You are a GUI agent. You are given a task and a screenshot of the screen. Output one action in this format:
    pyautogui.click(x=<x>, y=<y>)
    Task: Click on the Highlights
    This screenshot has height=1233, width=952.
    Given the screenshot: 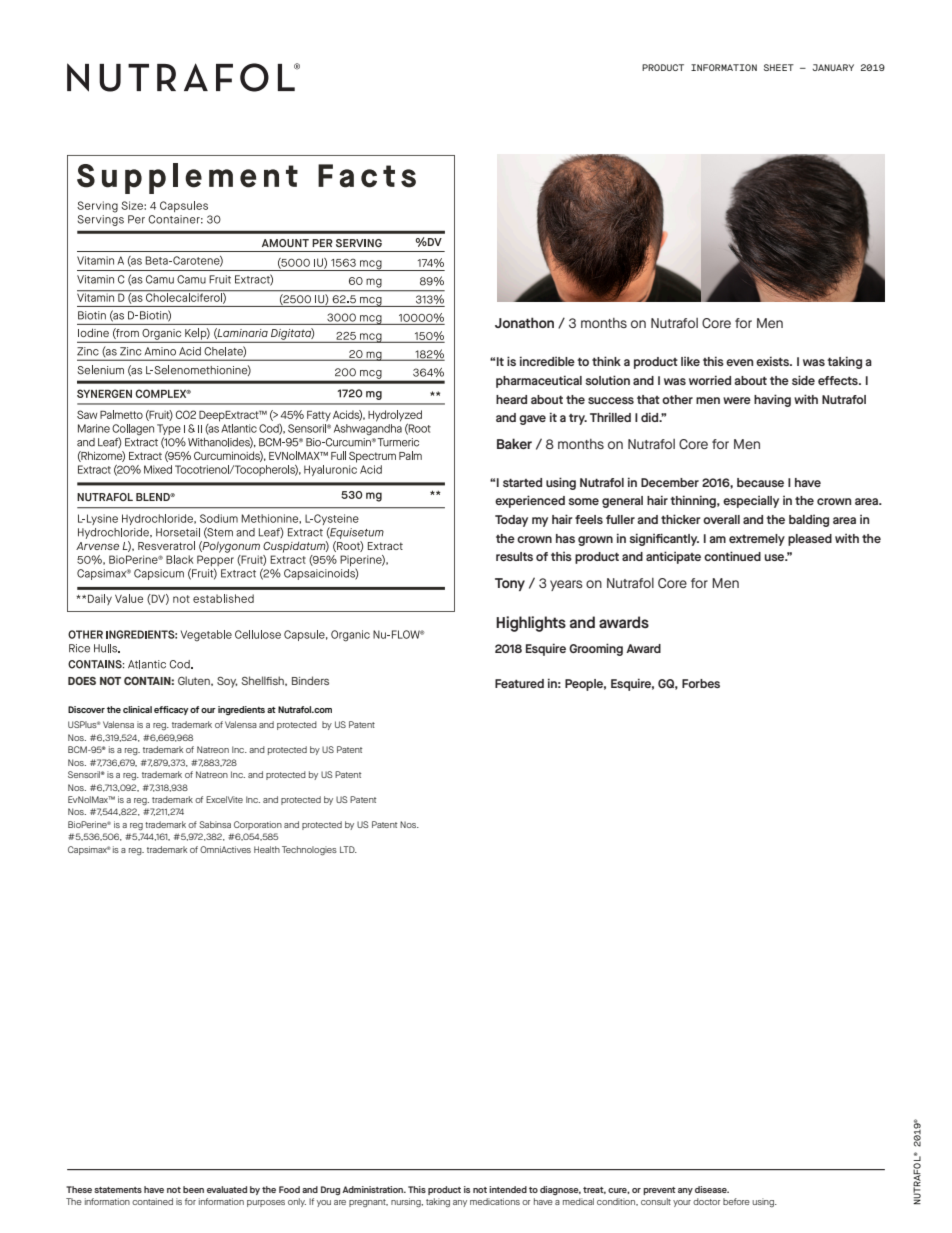 What is the action you would take?
    pyautogui.click(x=531, y=624)
